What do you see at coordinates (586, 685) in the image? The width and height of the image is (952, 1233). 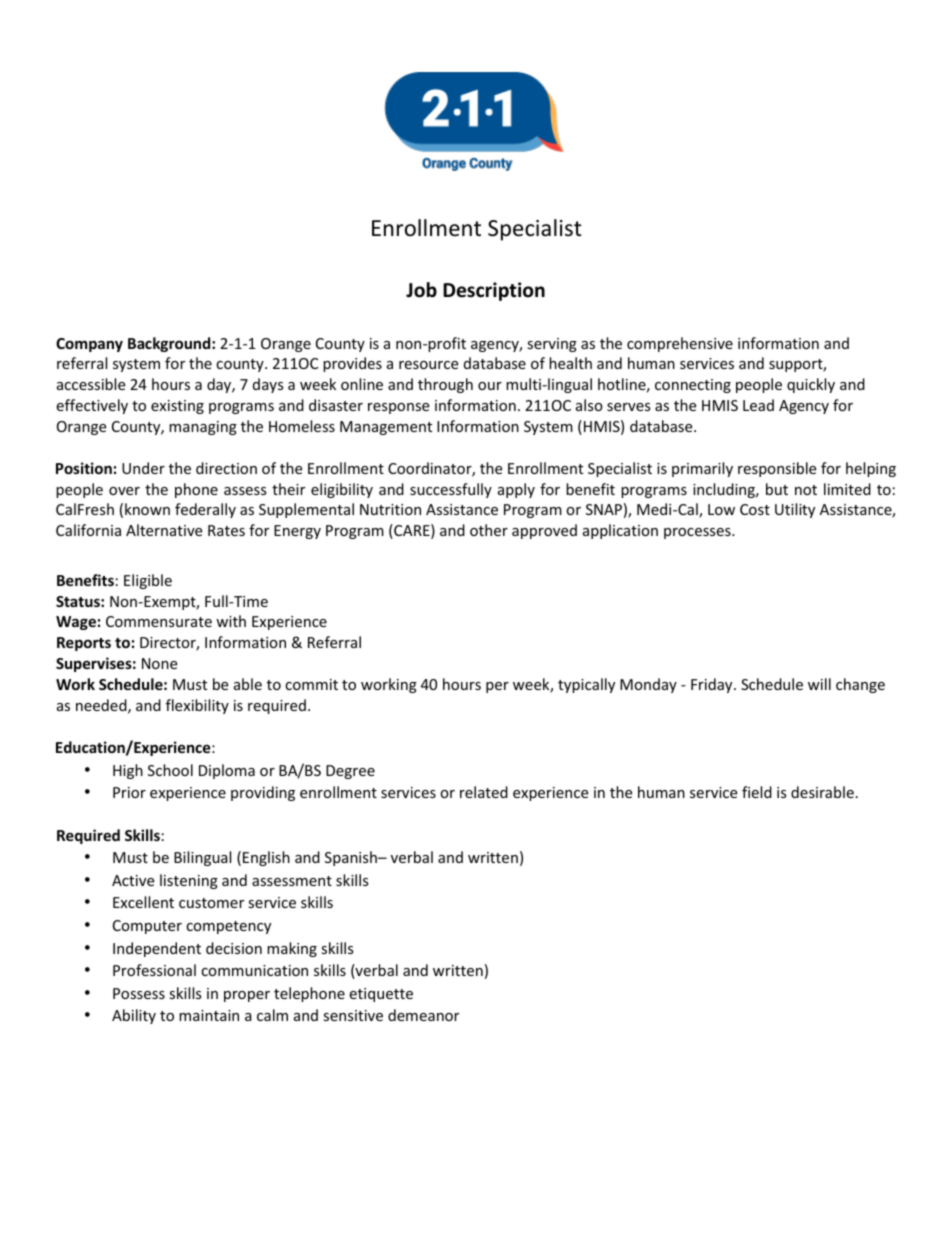 I see `typically` at bounding box center [586, 685].
